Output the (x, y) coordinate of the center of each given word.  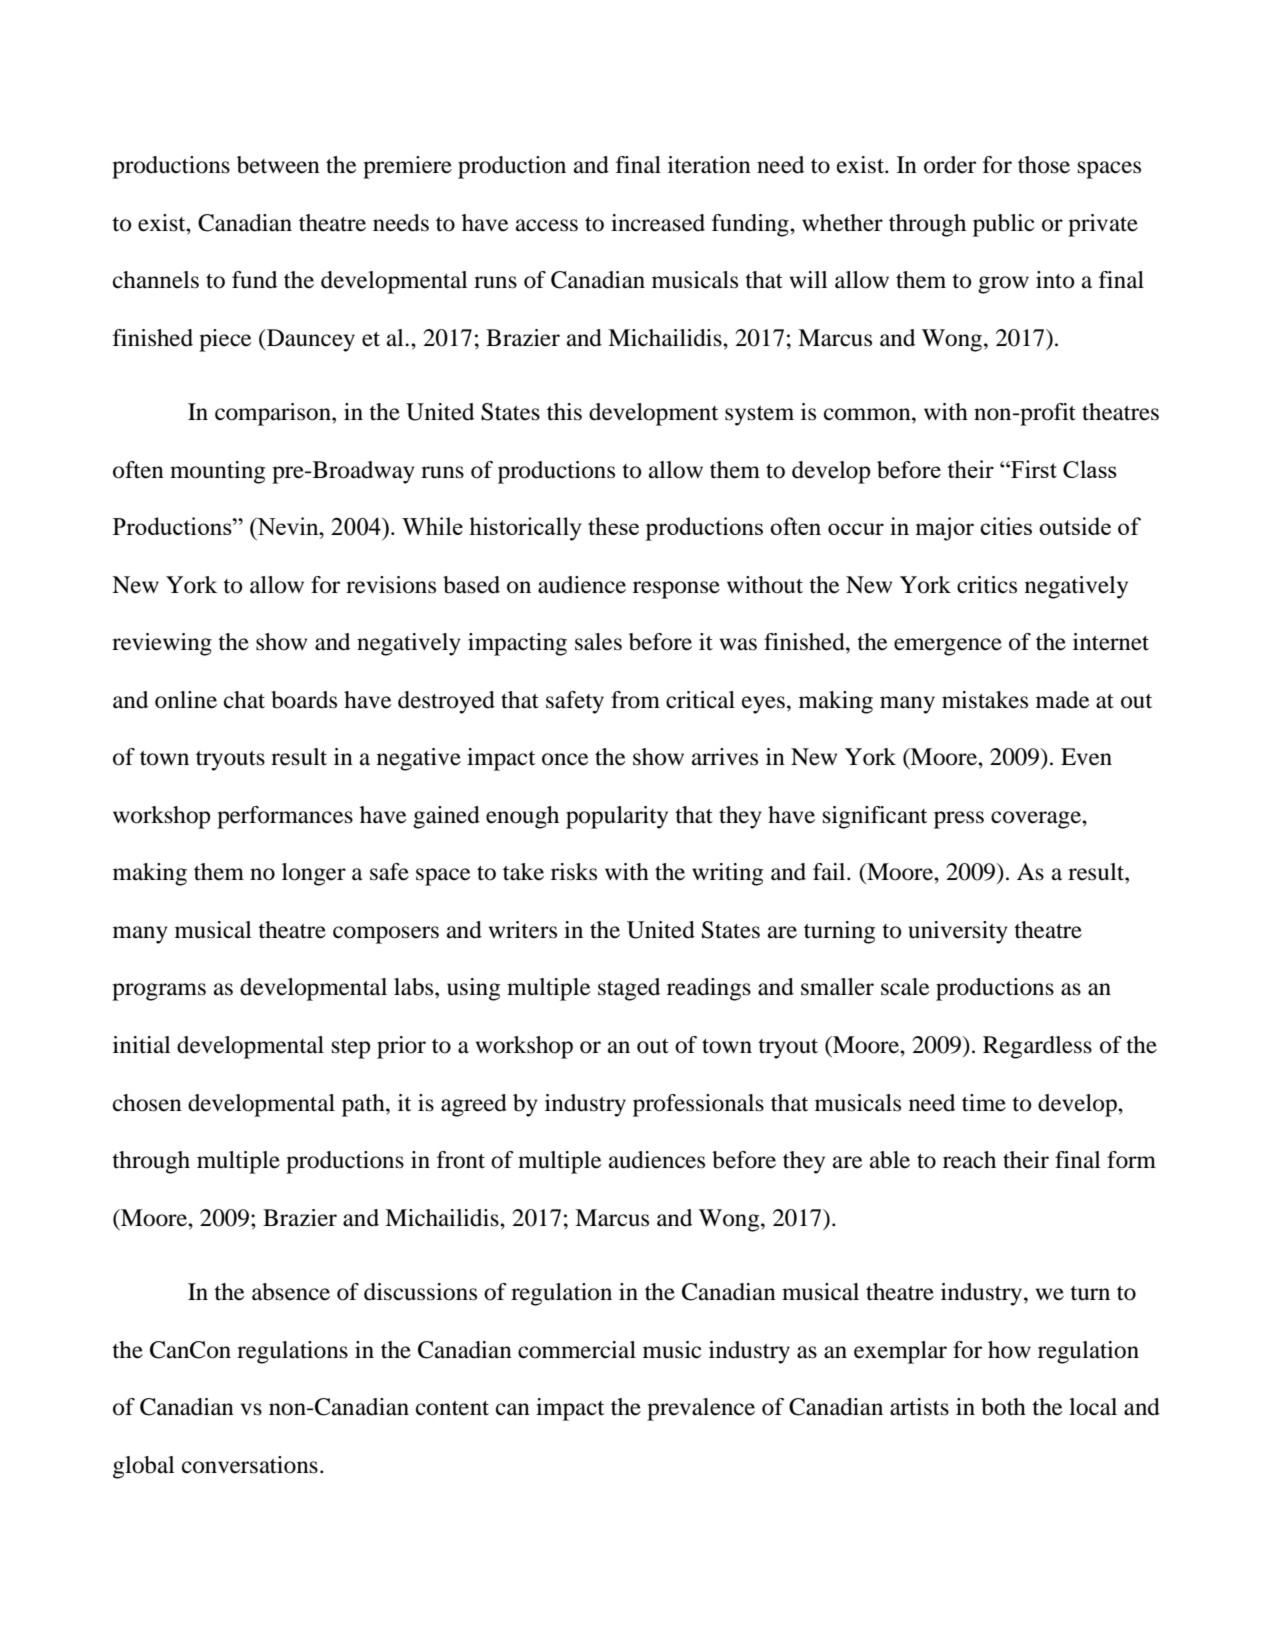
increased (658, 223)
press (959, 820)
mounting (217, 472)
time (984, 1103)
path (364, 1105)
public (1003, 225)
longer (314, 874)
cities (1006, 526)
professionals (698, 1105)
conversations (250, 1465)
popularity (617, 817)
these (613, 526)
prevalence (701, 1409)
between (278, 165)
